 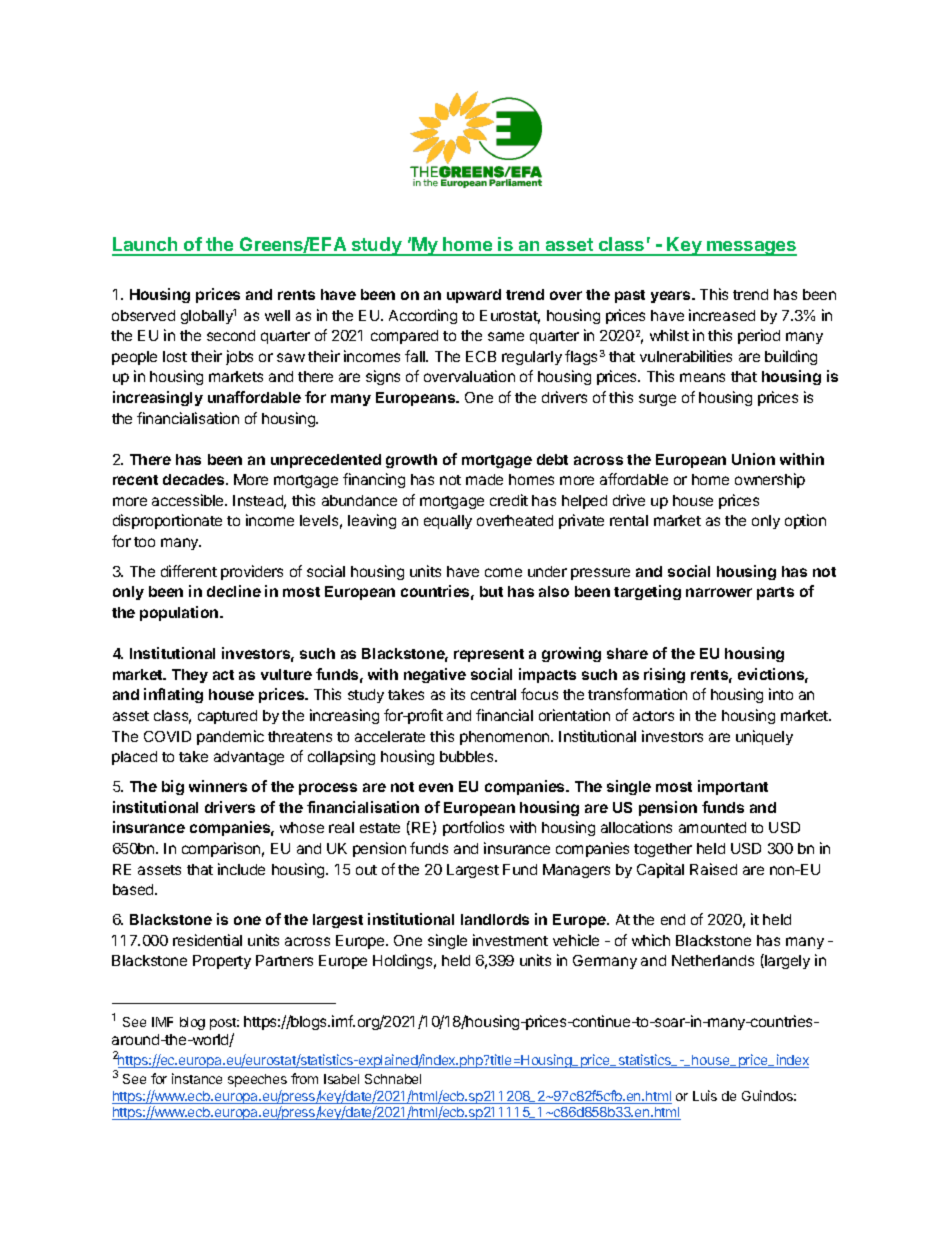 I want to click on messages, so click(x=751, y=248).
